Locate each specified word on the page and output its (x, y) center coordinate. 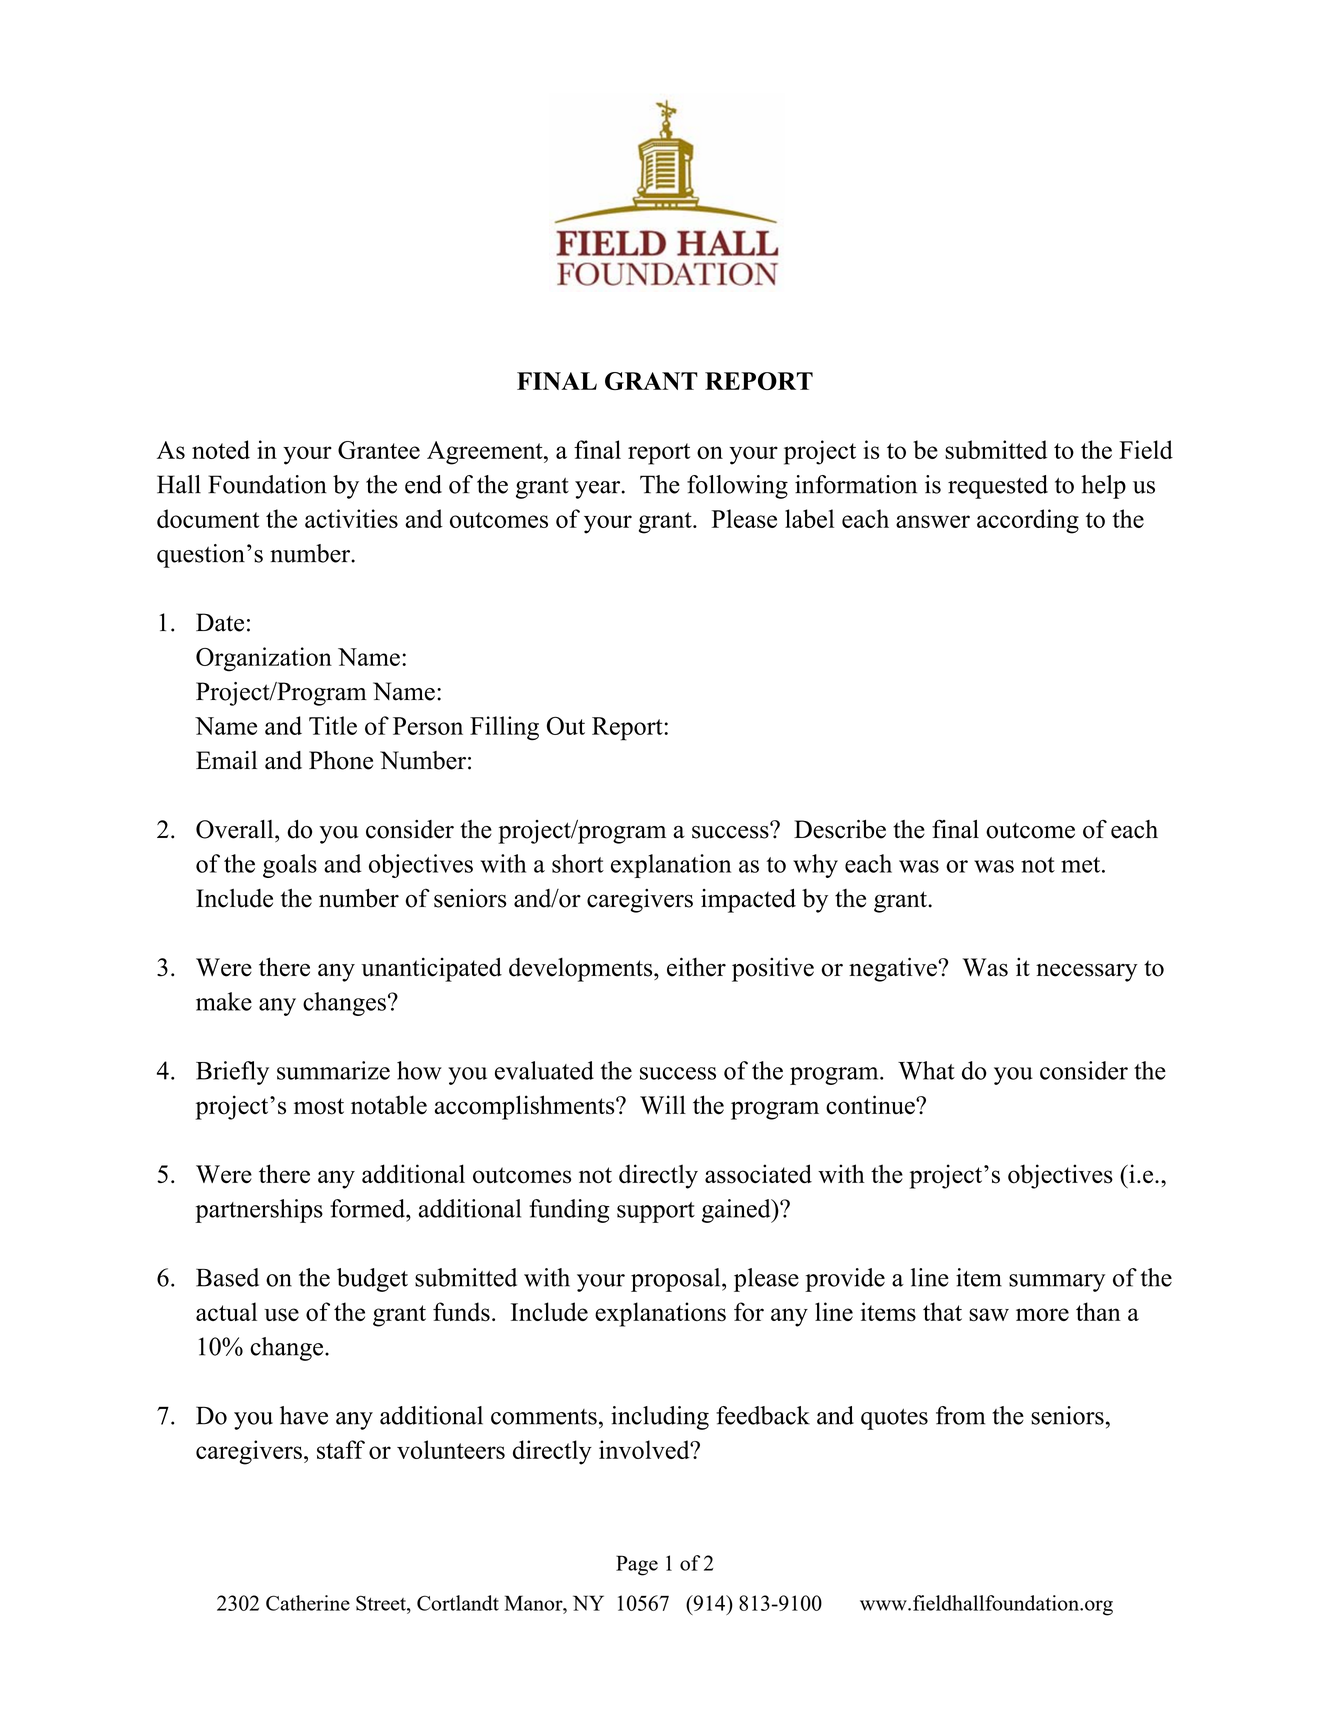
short (578, 863)
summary (1057, 1283)
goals (290, 866)
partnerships (259, 1211)
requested (998, 487)
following (737, 487)
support (656, 1212)
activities (351, 518)
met (1082, 865)
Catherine (308, 1603)
